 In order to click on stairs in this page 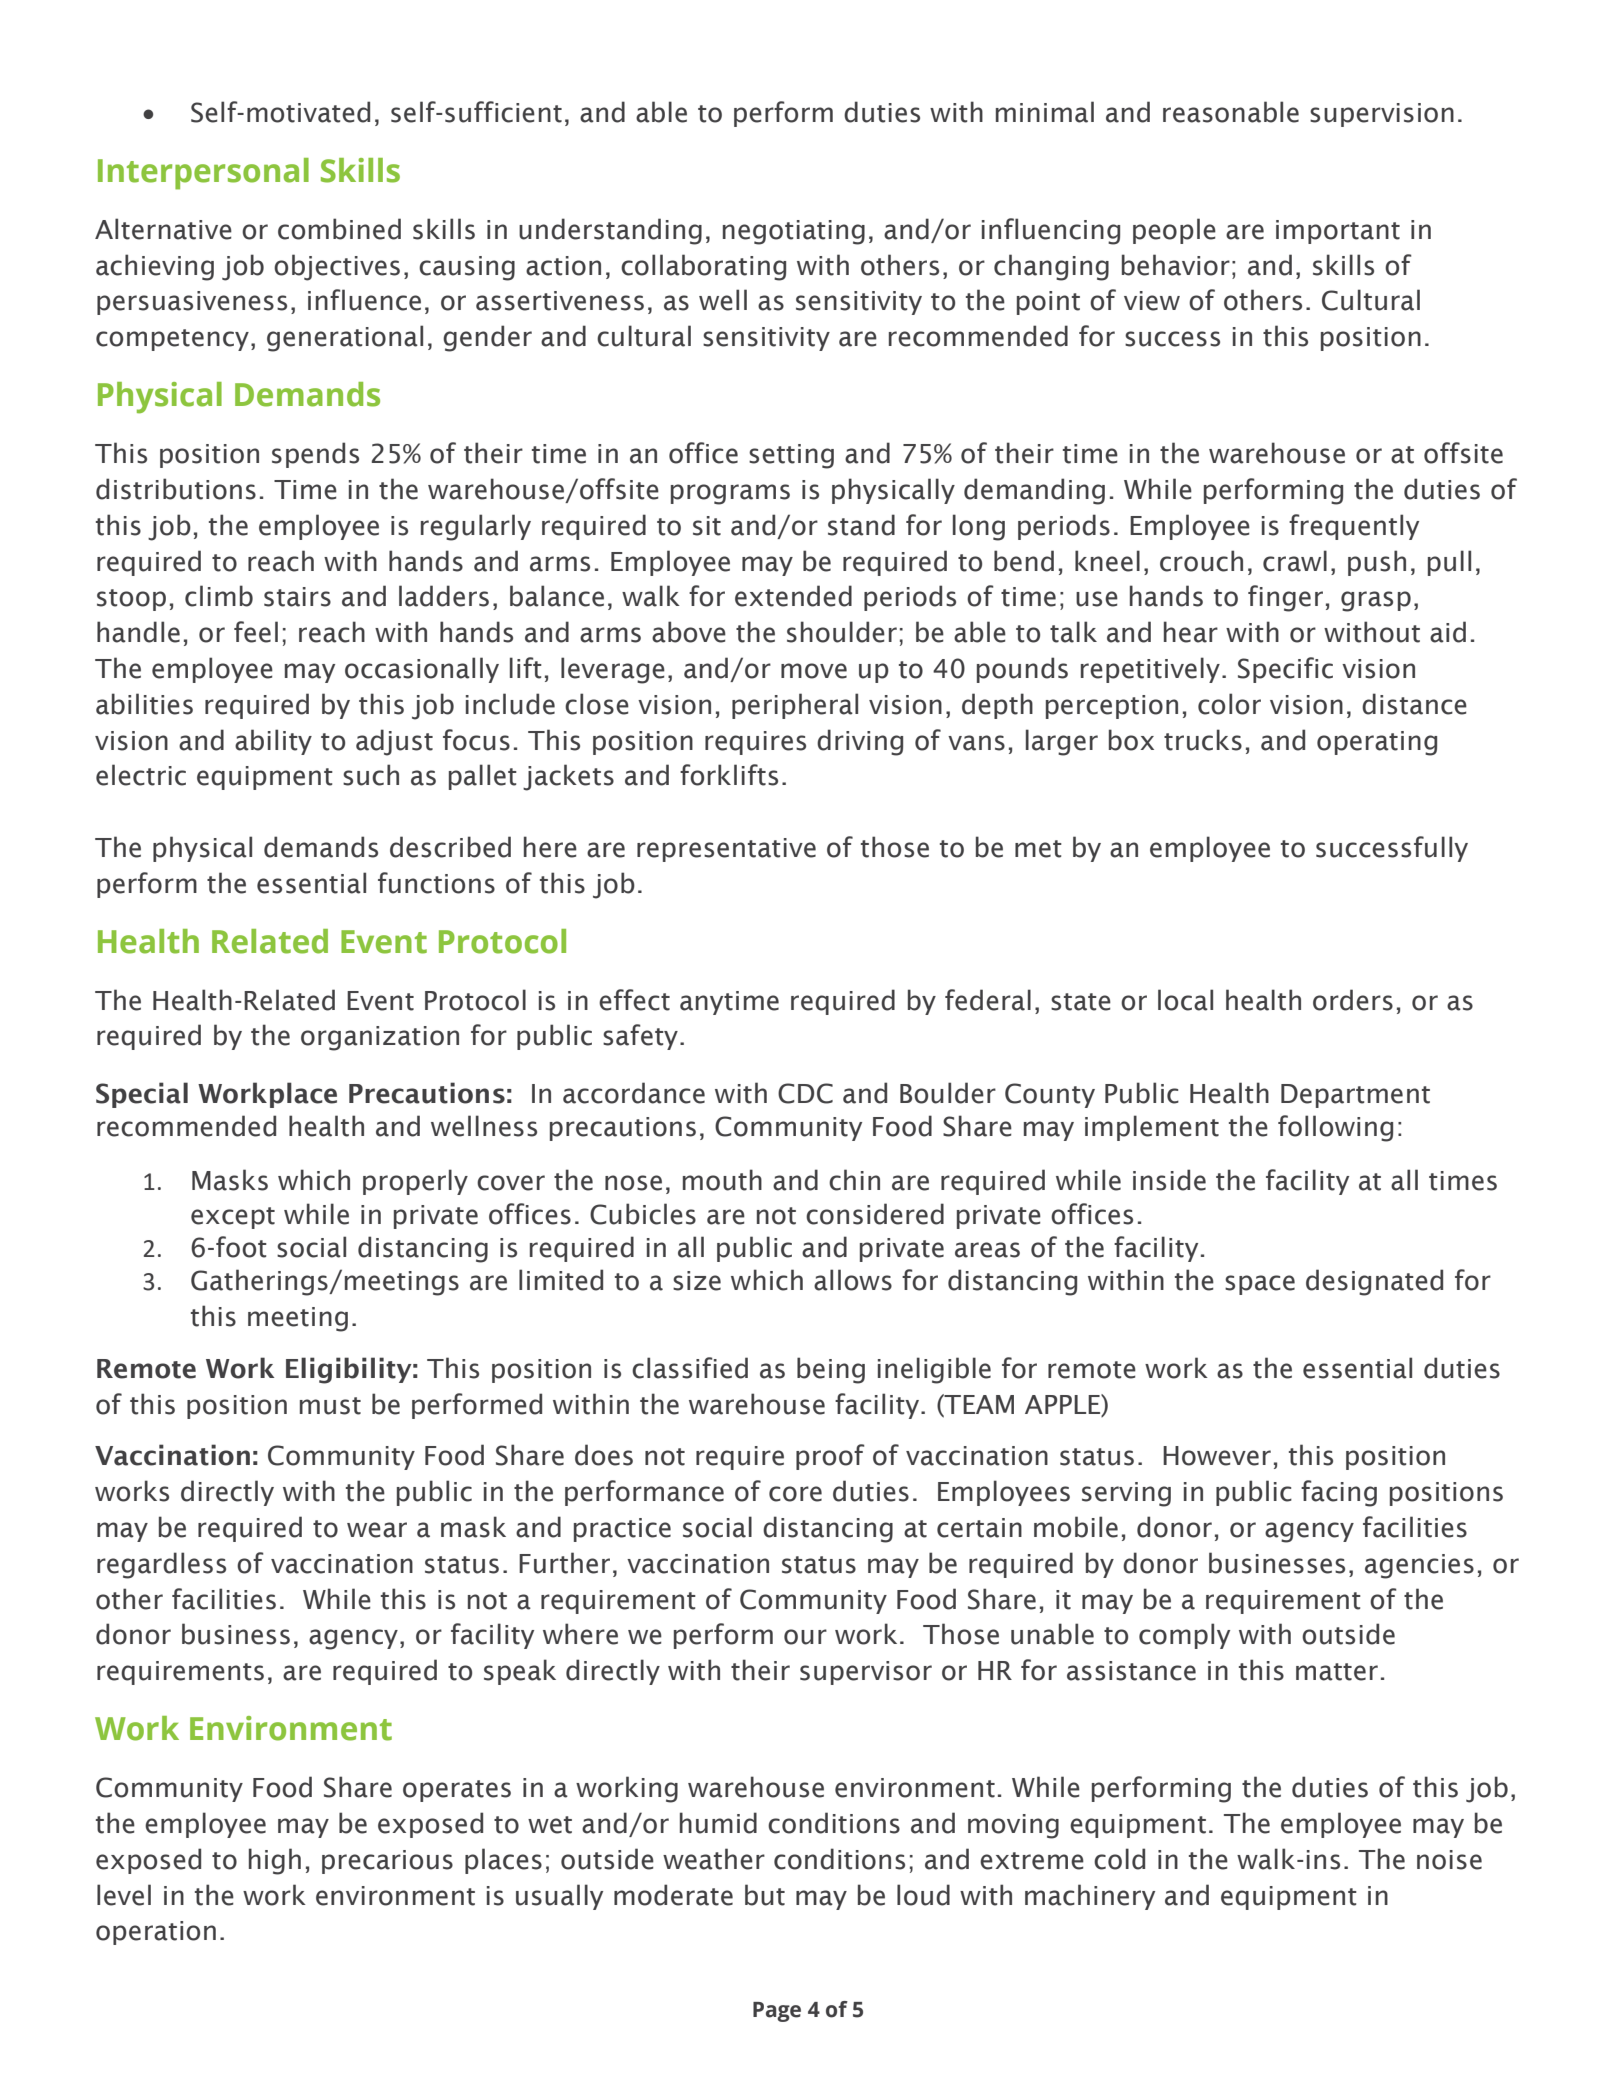, I will do `click(297, 597)`.
